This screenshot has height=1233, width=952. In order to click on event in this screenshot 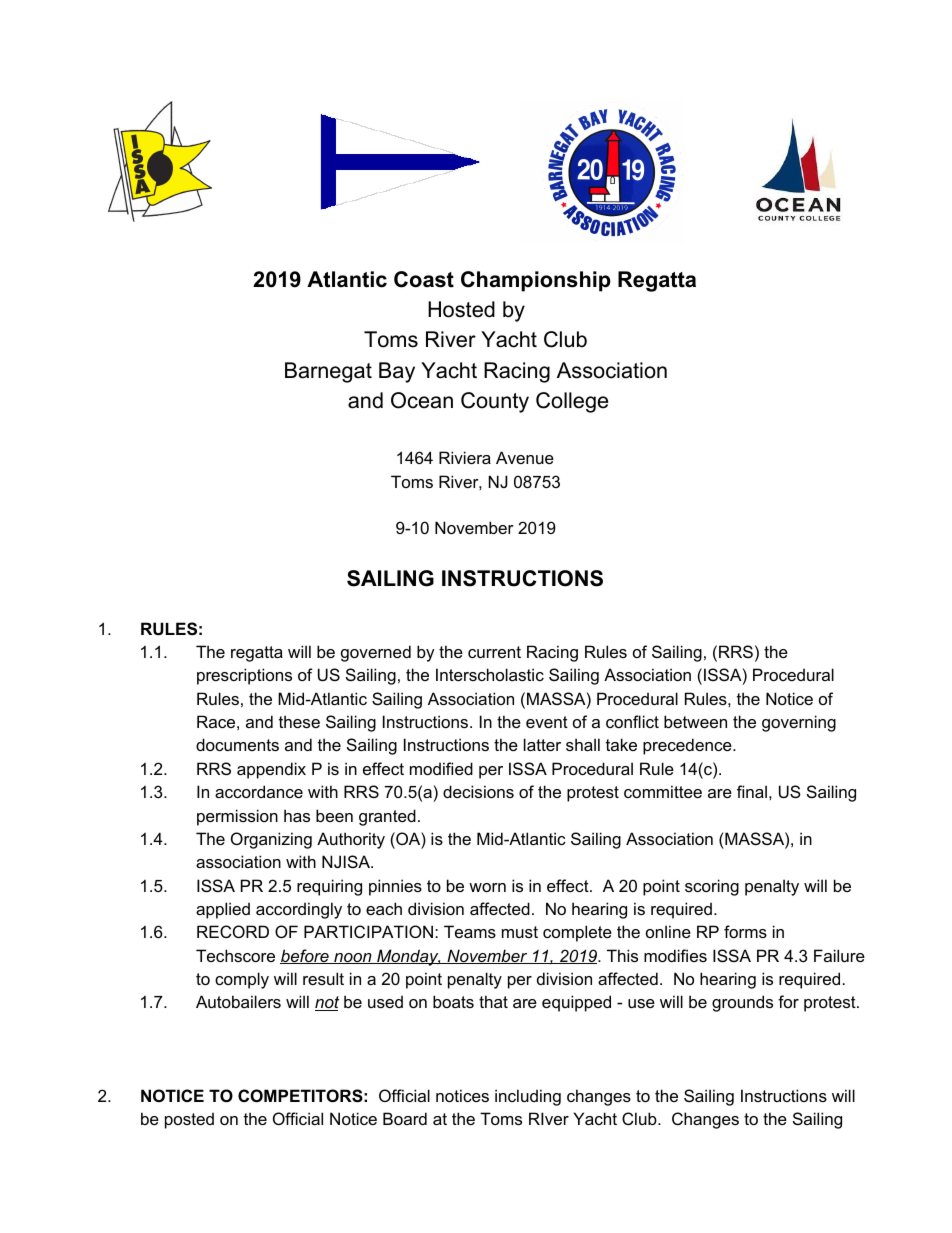, I will do `click(547, 722)`.
